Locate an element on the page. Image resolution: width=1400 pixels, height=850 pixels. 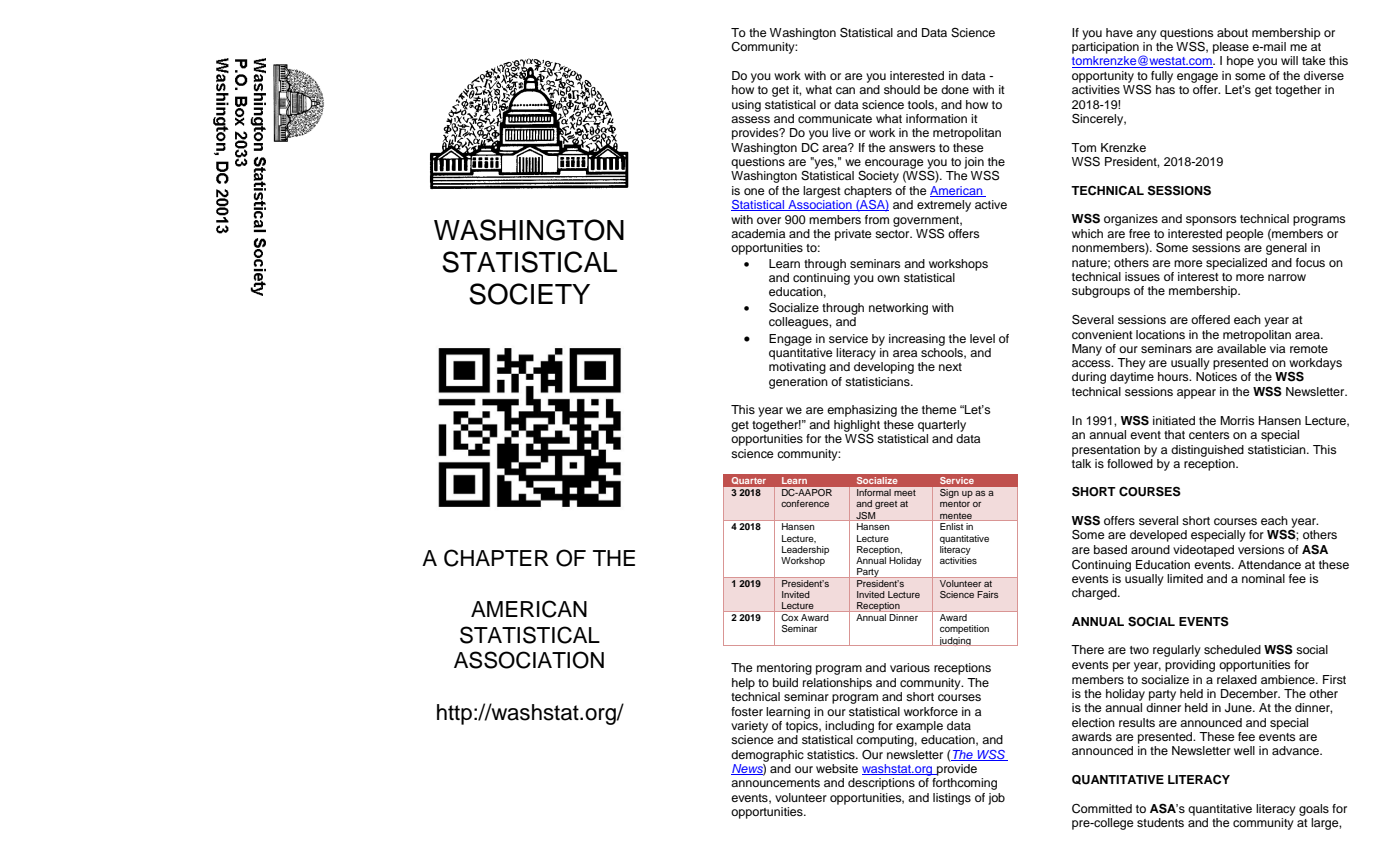
communicate is located at coordinates (835, 118).
